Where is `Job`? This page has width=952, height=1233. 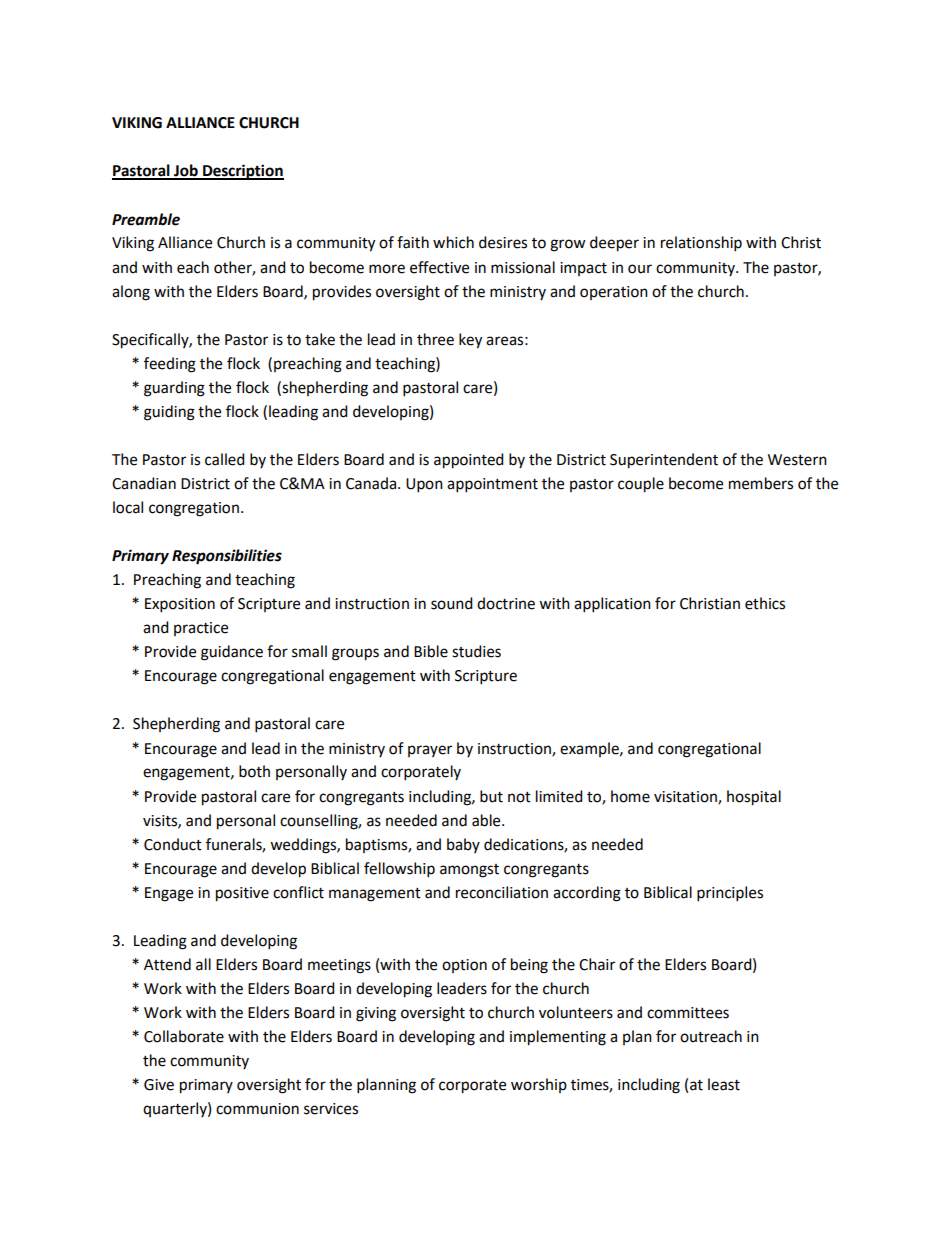
Job is located at coordinates (186, 171).
